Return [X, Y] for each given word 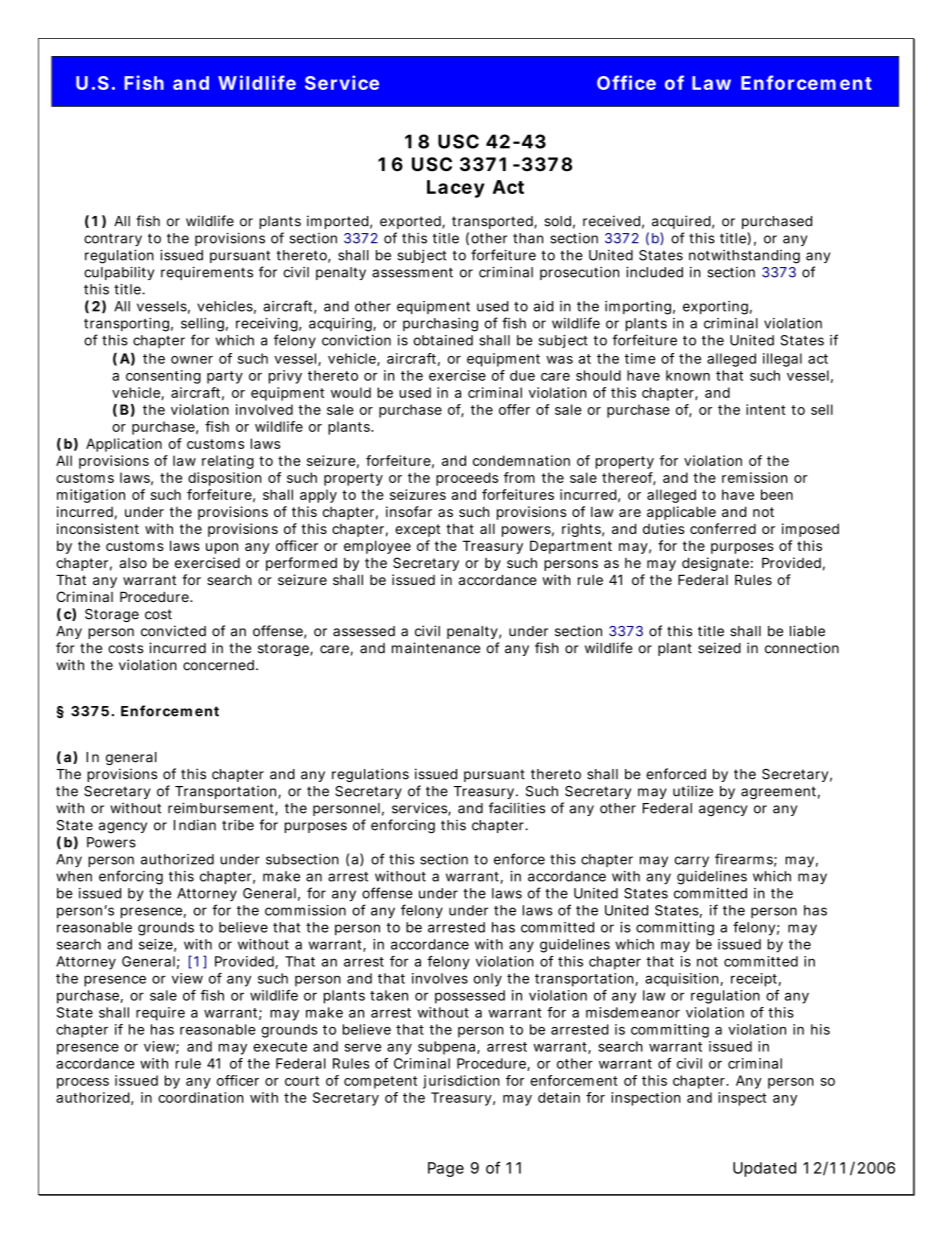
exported [411, 222]
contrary [113, 239]
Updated [764, 1169]
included [654, 272]
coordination [201, 1097]
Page [446, 1169]
